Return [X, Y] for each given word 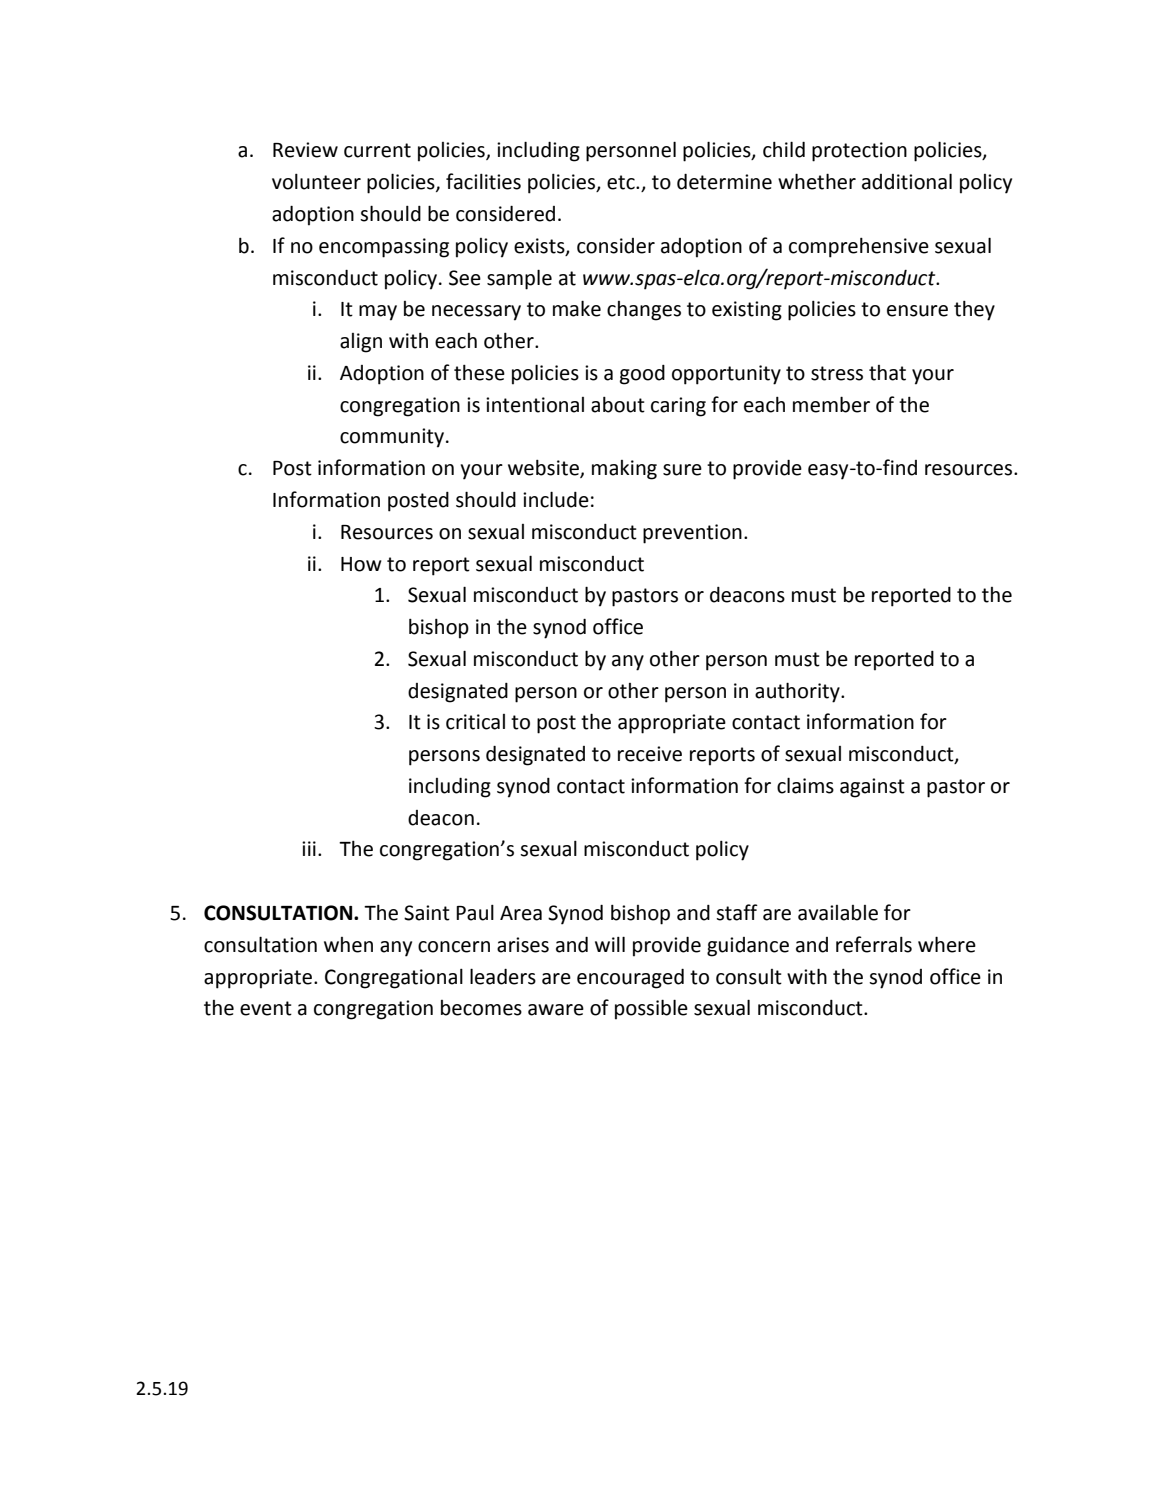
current [377, 150]
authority [798, 692]
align [361, 343]
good [642, 375]
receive [650, 754]
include [556, 499]
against [872, 788]
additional [907, 181]
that [887, 373]
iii [309, 848]
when [348, 945]
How [361, 564]
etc [622, 182]
